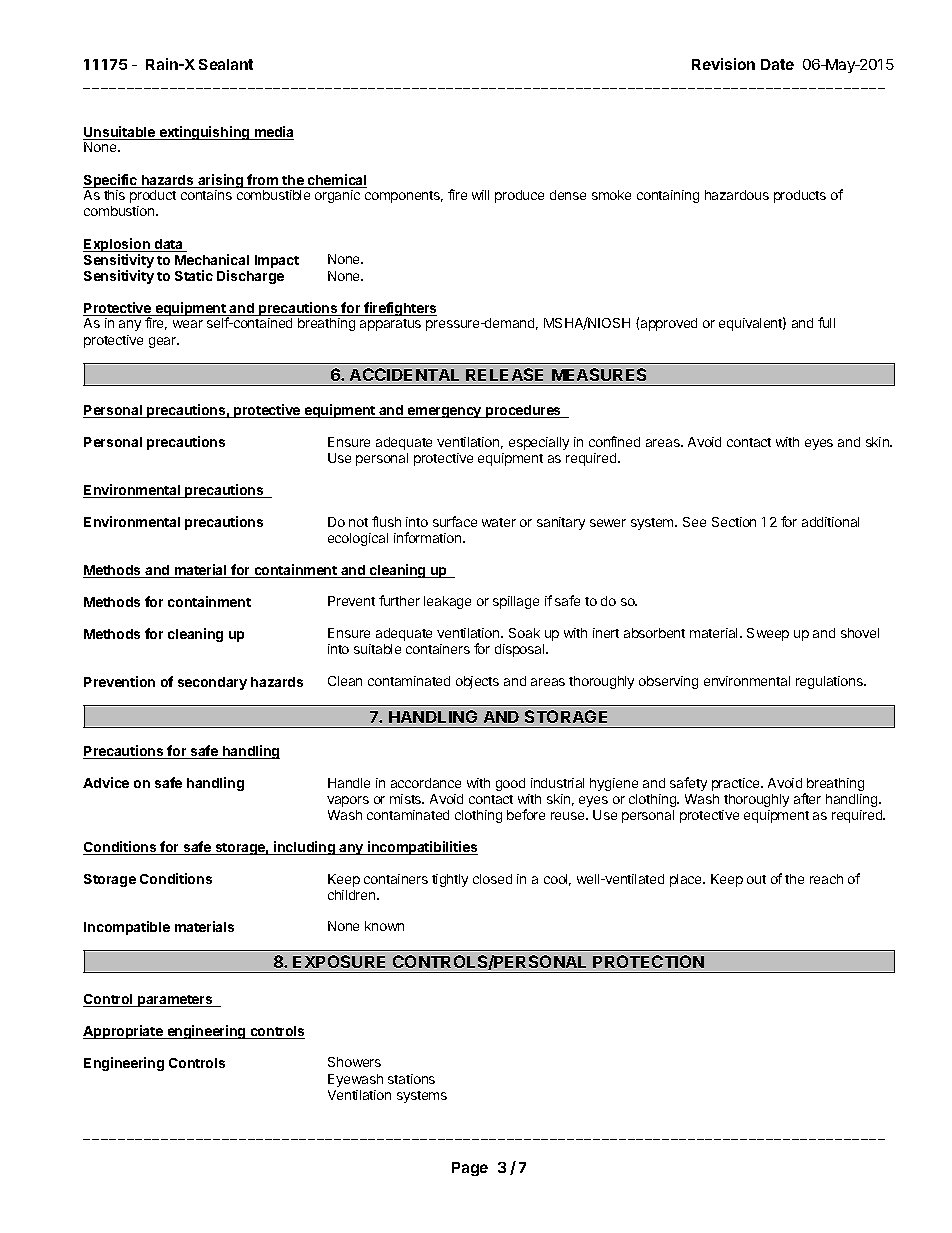  What do you see at coordinates (723, 64) in the document?
I see `Revision` at bounding box center [723, 64].
